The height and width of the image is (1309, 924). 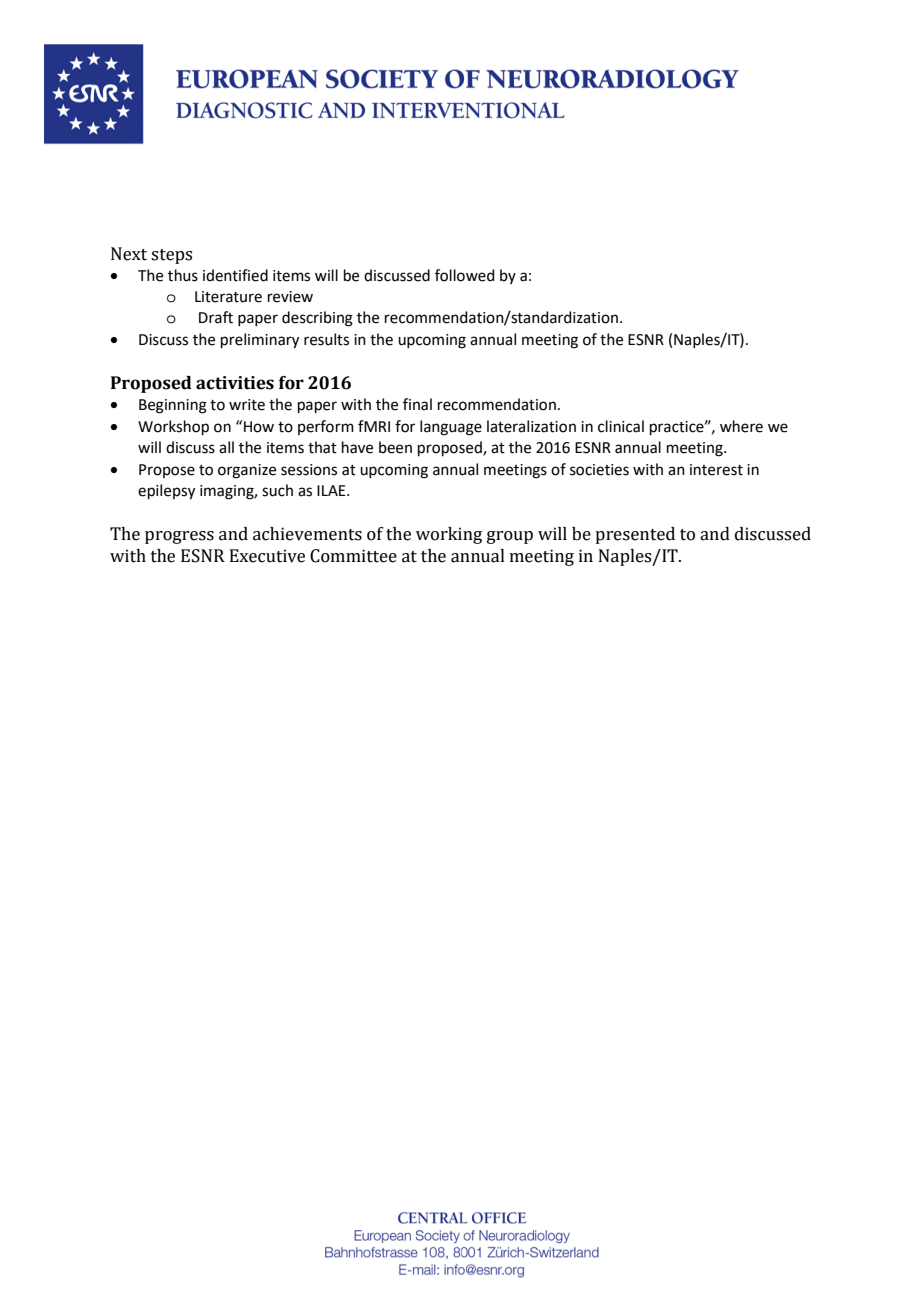 What do you see at coordinates (465, 275) in the image?
I see `followed` at bounding box center [465, 275].
